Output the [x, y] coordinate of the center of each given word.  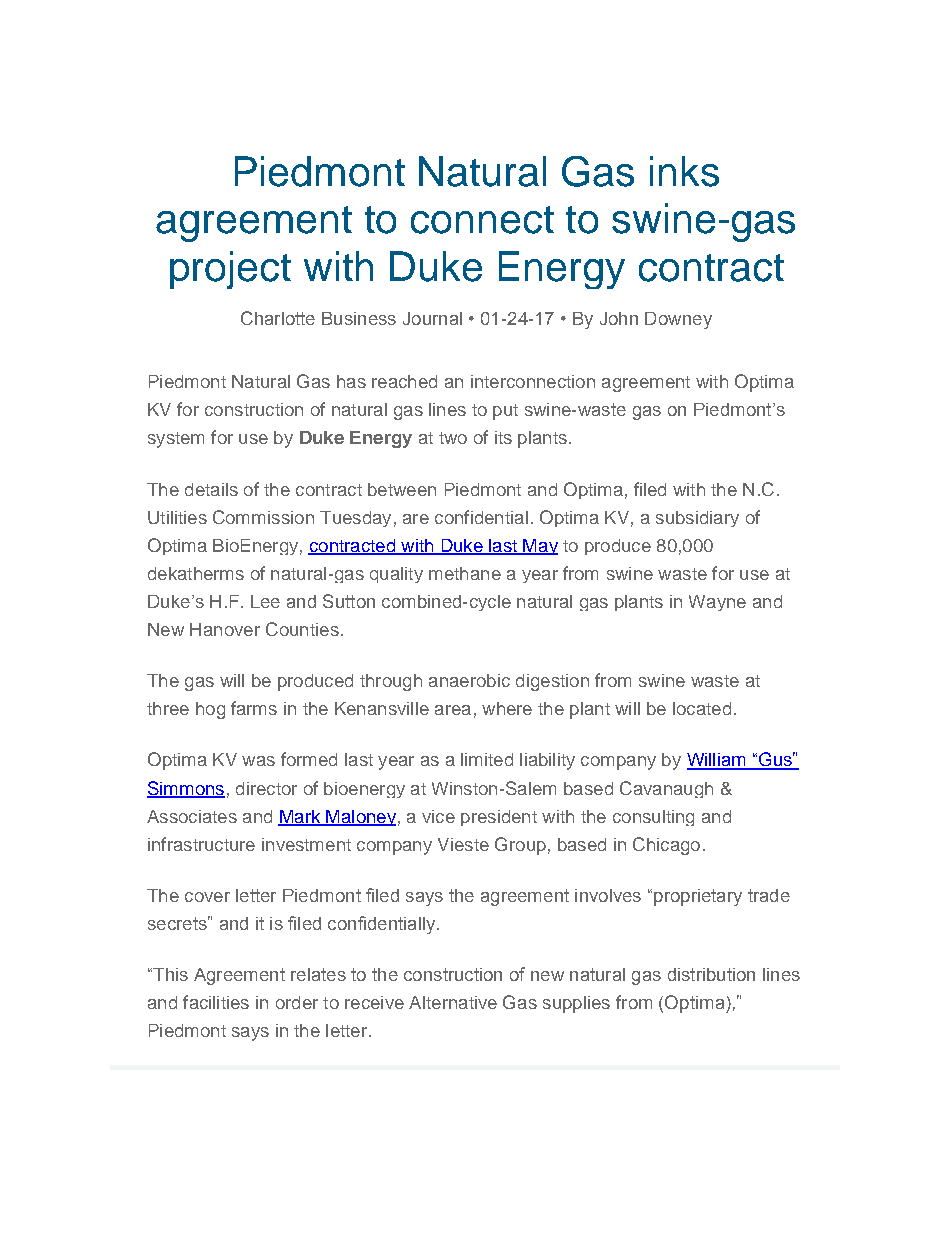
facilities [216, 1002]
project [230, 270]
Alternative [453, 1002]
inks [684, 171]
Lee [265, 601]
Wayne [717, 603]
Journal [432, 318]
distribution [711, 974]
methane [465, 573]
